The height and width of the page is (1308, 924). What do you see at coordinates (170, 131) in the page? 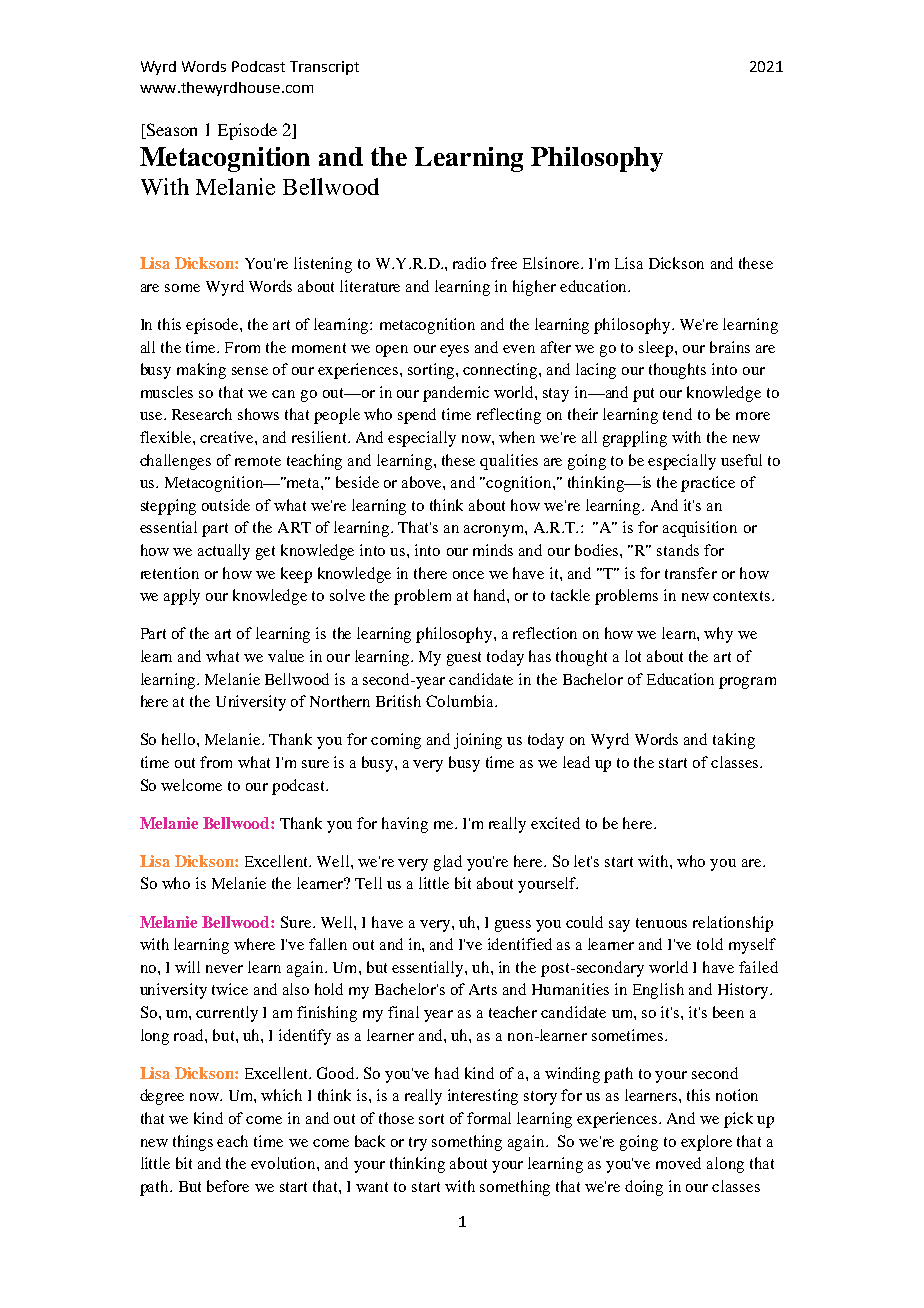
I see `Season` at bounding box center [170, 131].
